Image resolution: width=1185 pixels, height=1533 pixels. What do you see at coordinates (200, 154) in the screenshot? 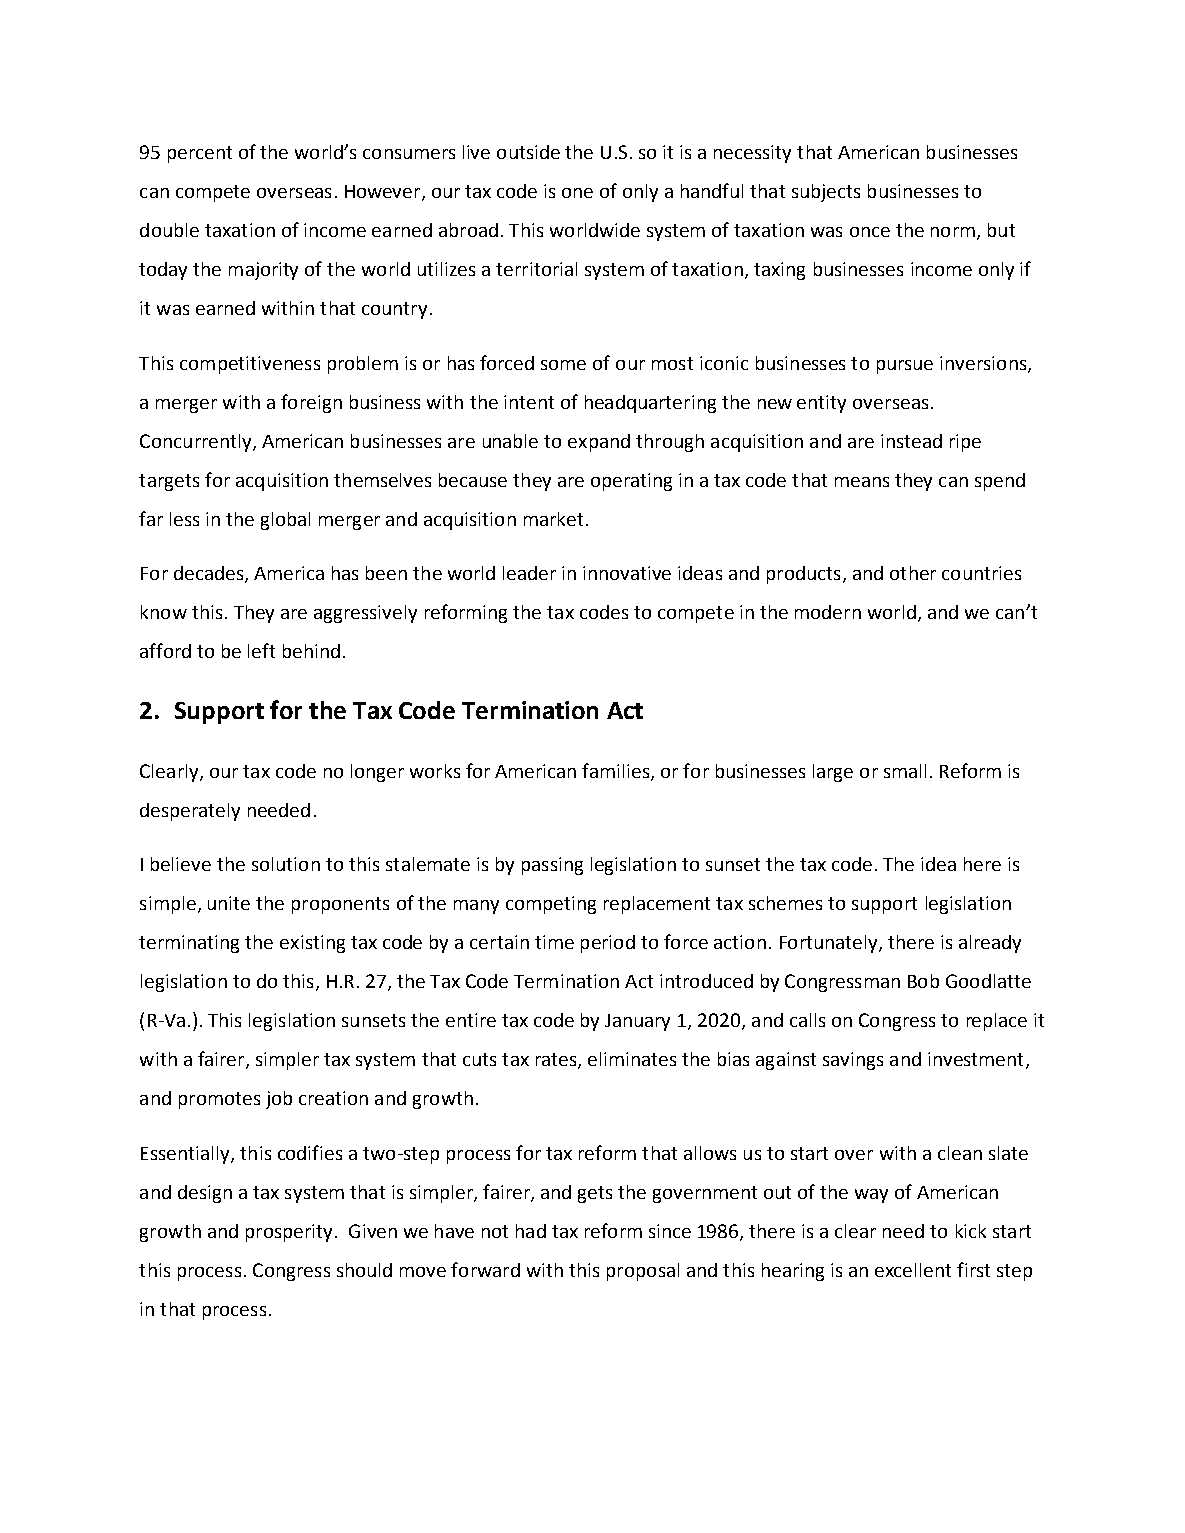
I see `percent` at bounding box center [200, 154].
